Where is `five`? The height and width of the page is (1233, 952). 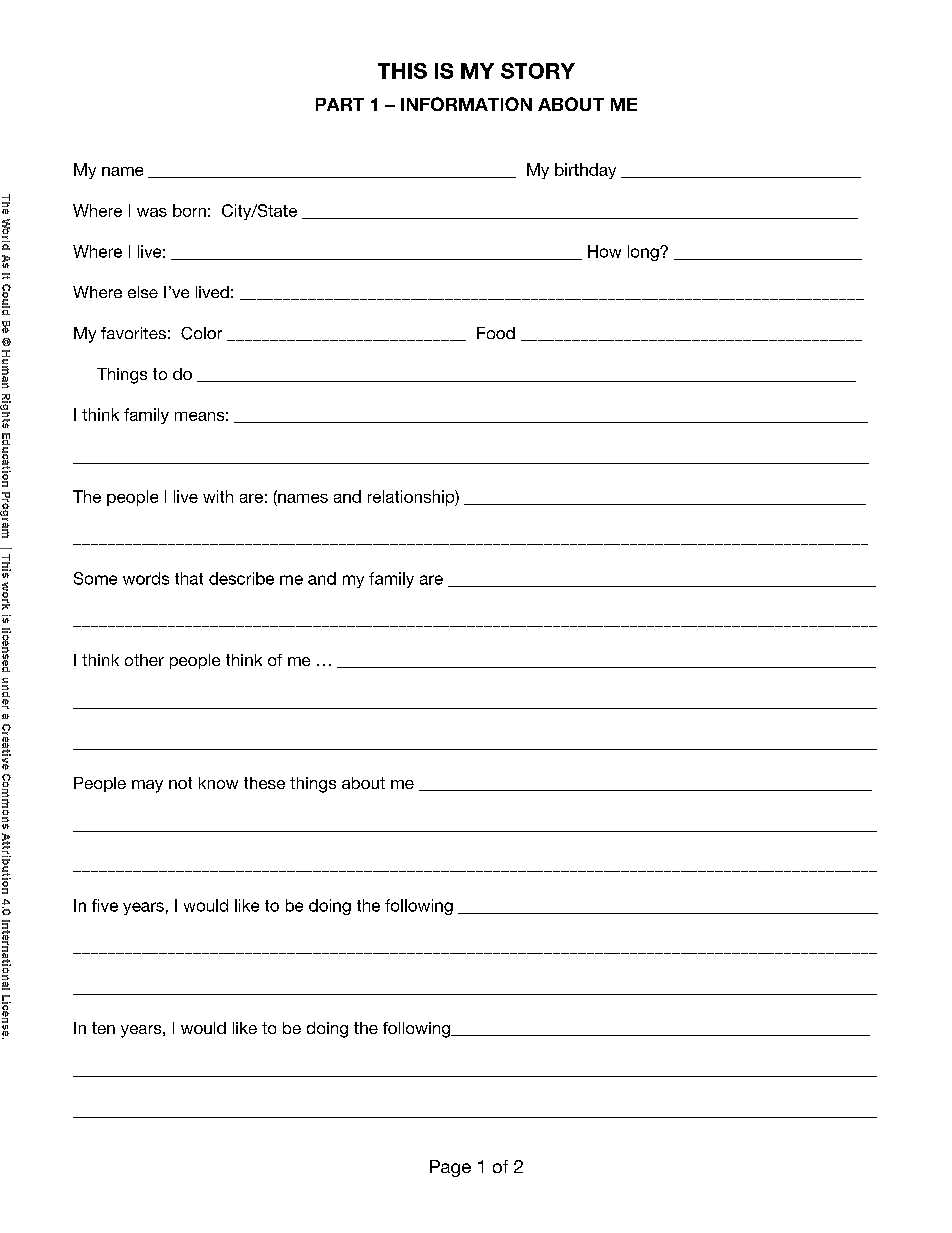
five is located at coordinates (105, 905).
